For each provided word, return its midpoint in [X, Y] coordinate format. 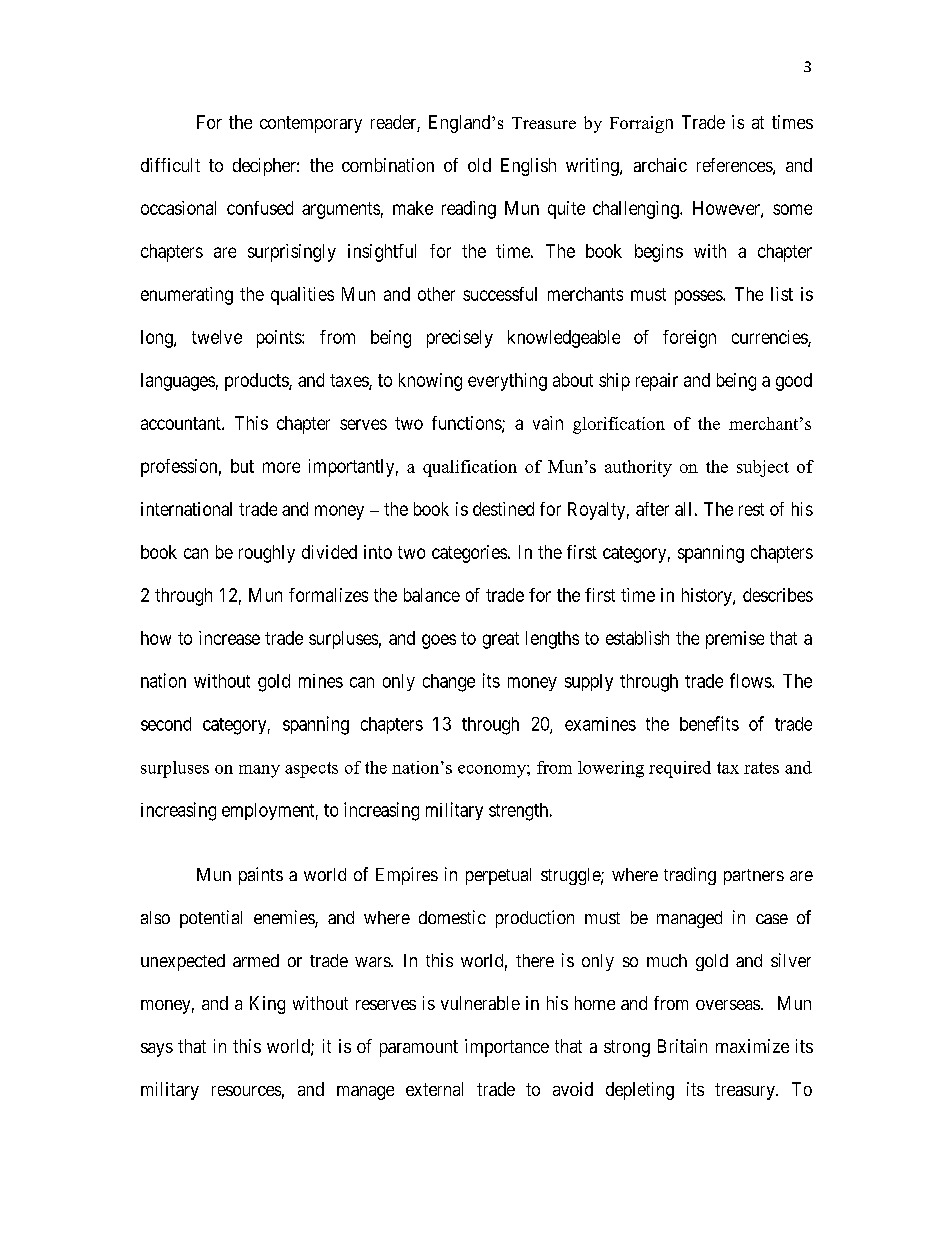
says [157, 1050]
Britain [682, 1046]
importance [507, 1048]
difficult [170, 165]
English [528, 167]
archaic [660, 165]
